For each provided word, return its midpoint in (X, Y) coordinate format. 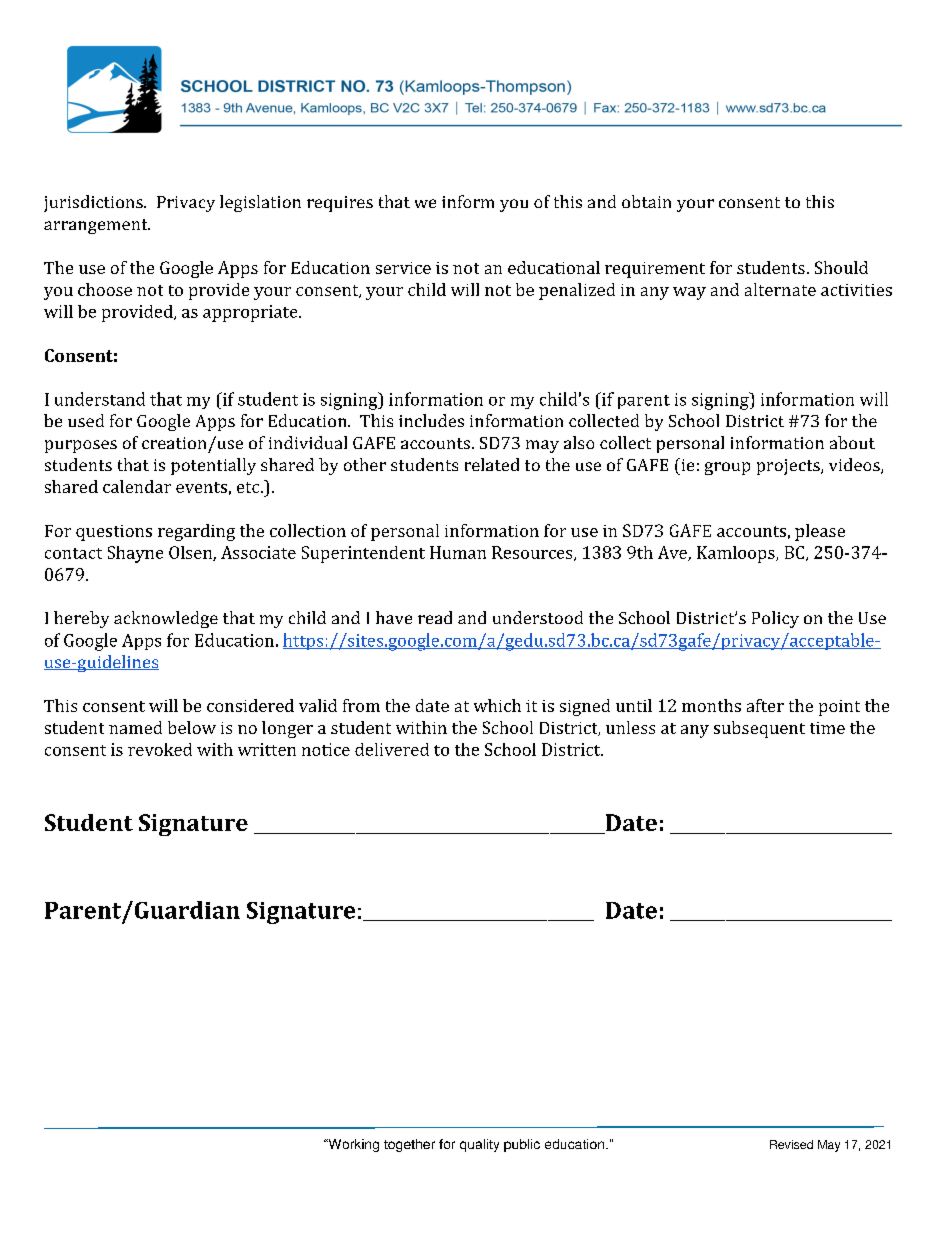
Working (352, 1145)
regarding (196, 532)
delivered (392, 749)
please (820, 532)
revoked (160, 749)
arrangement (97, 226)
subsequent (759, 729)
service (403, 268)
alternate (780, 289)
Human (458, 552)
